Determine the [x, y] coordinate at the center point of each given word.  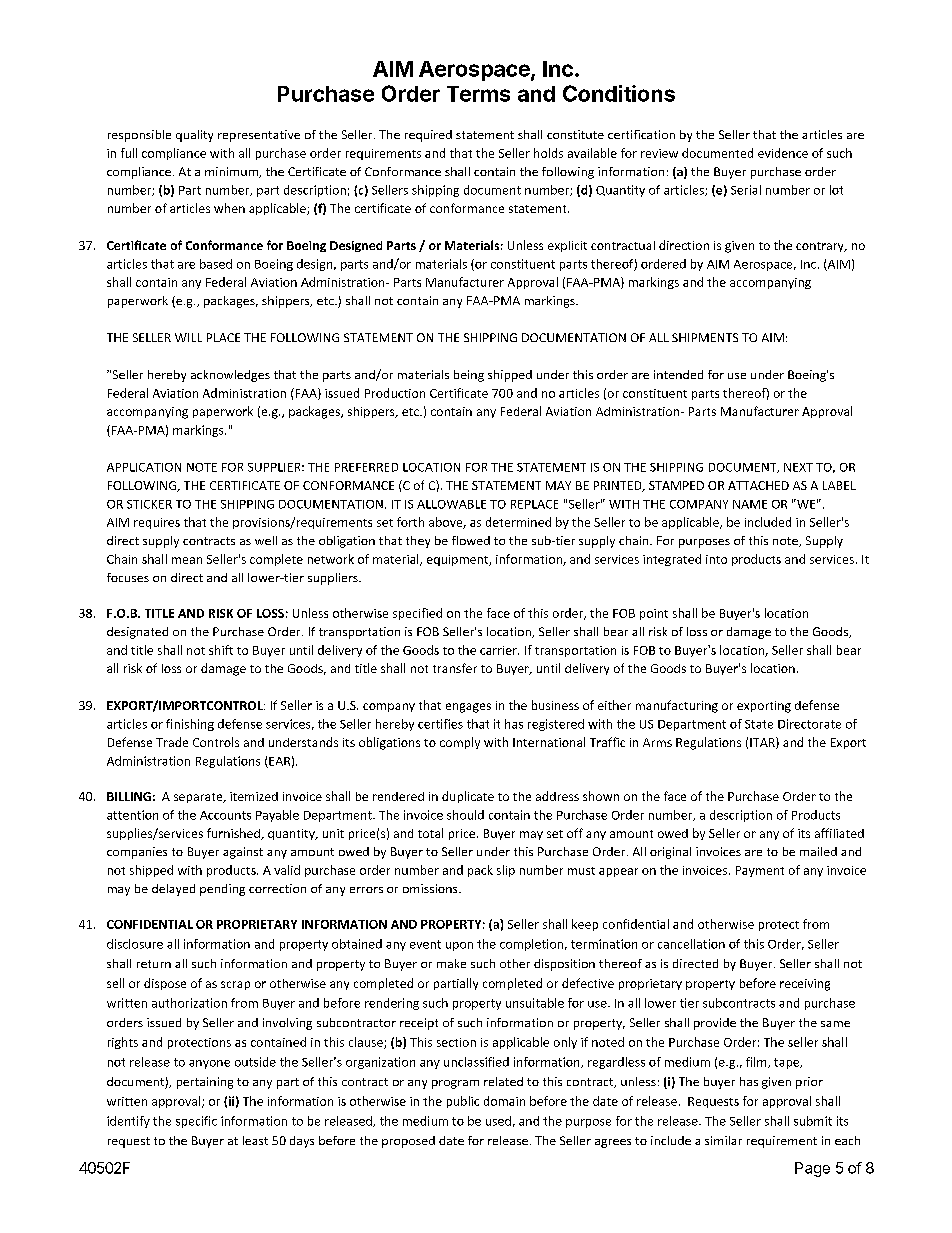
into [716, 559]
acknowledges [230, 376]
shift [221, 650]
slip [506, 871]
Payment [760, 871]
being [469, 376]
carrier [499, 650]
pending [222, 890]
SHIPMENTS [705, 337]
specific [196, 1122]
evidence [783, 153]
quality [194, 136]
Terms [478, 94]
